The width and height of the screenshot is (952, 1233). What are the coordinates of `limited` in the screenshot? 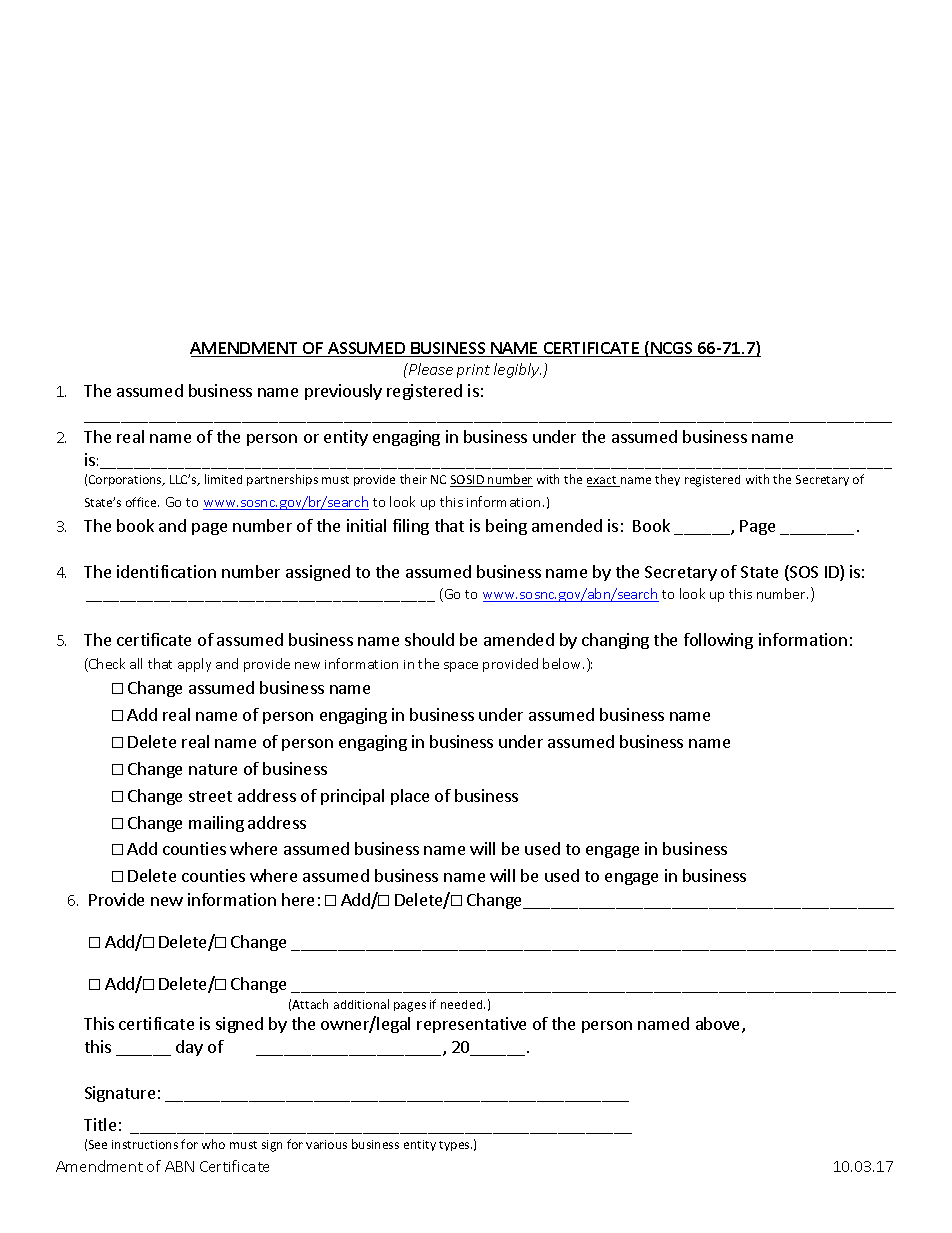 It's located at (223, 479).
